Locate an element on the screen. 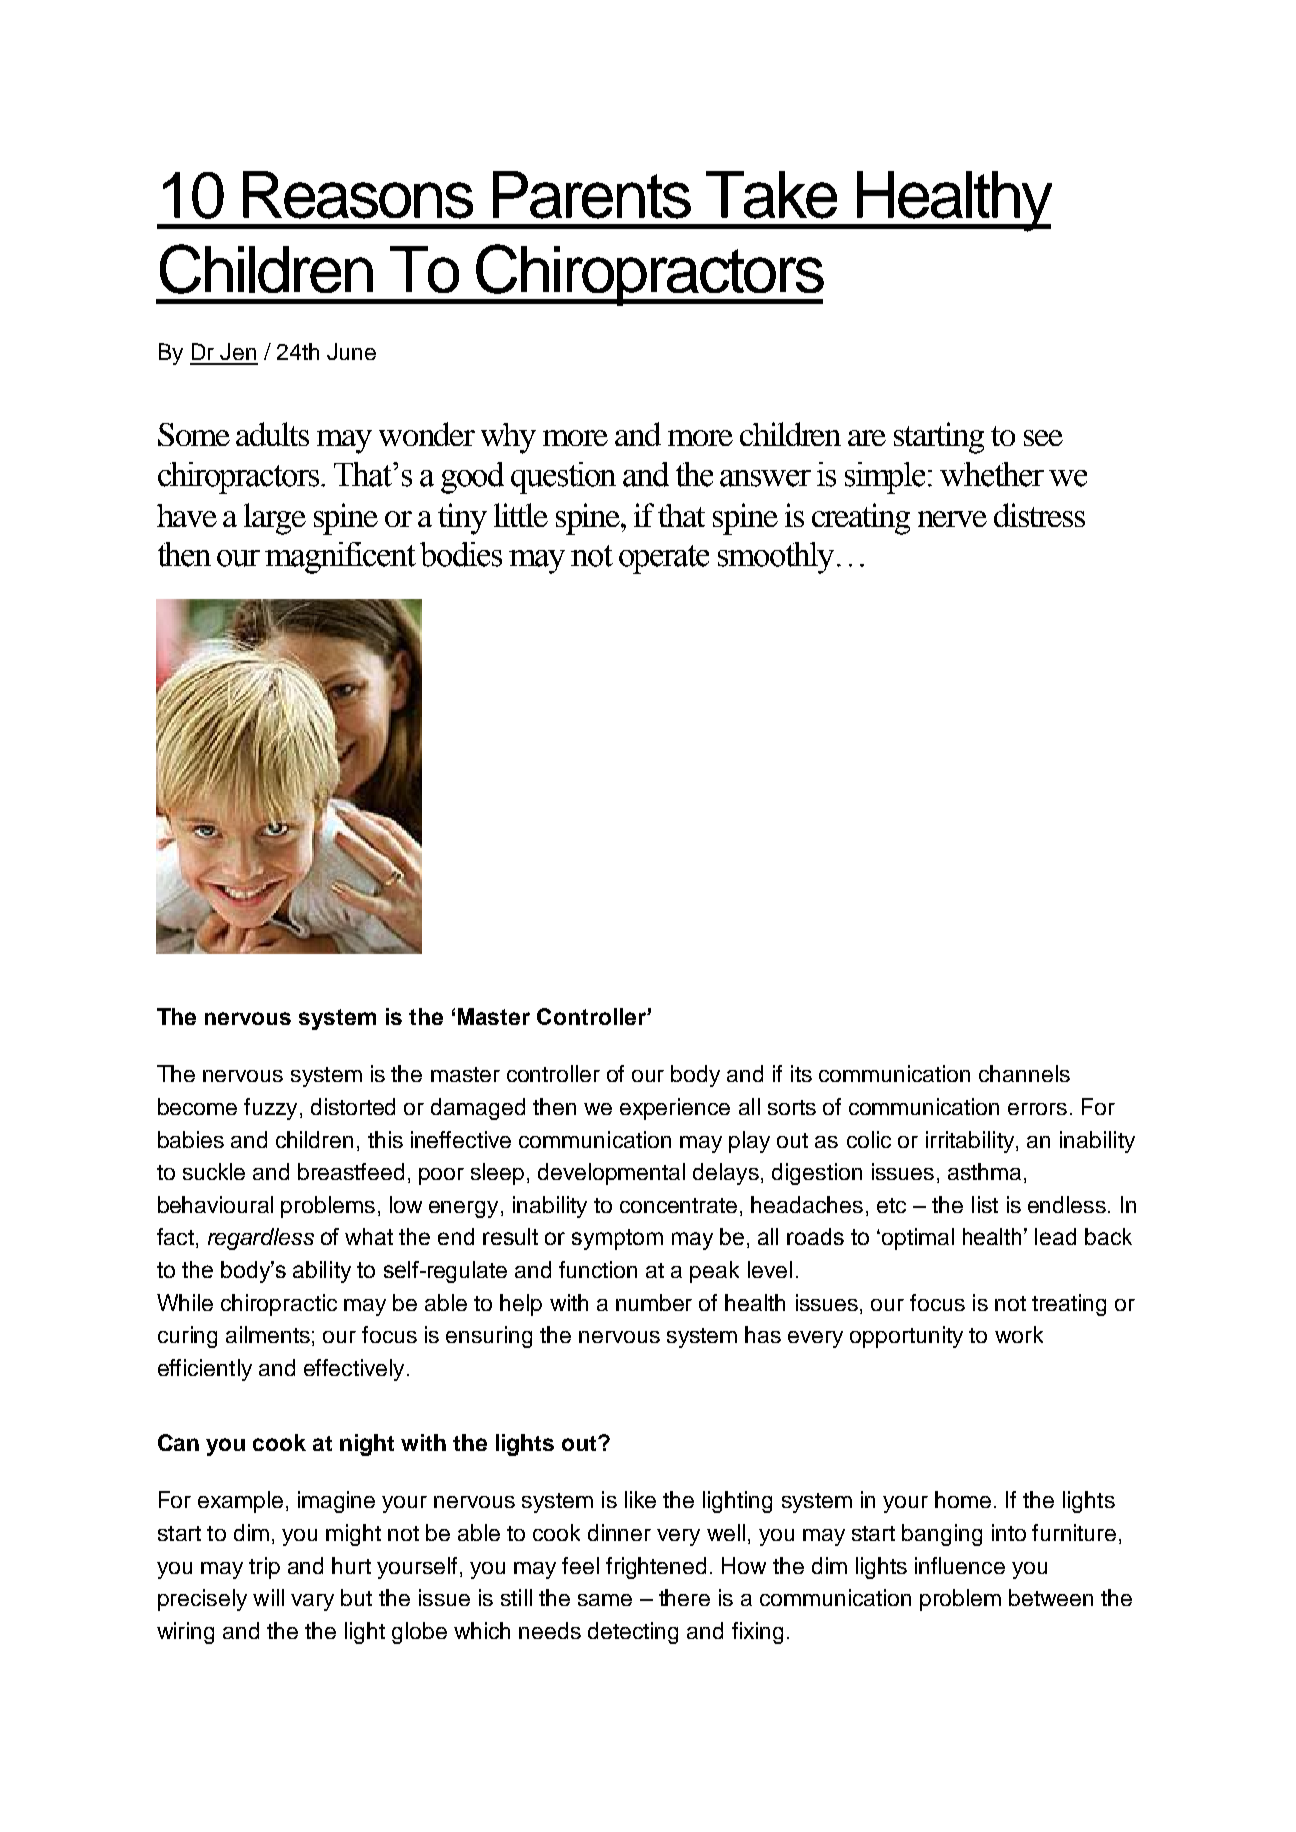 The height and width of the screenshot is (1832, 1296). Take is located at coordinates (771, 195).
